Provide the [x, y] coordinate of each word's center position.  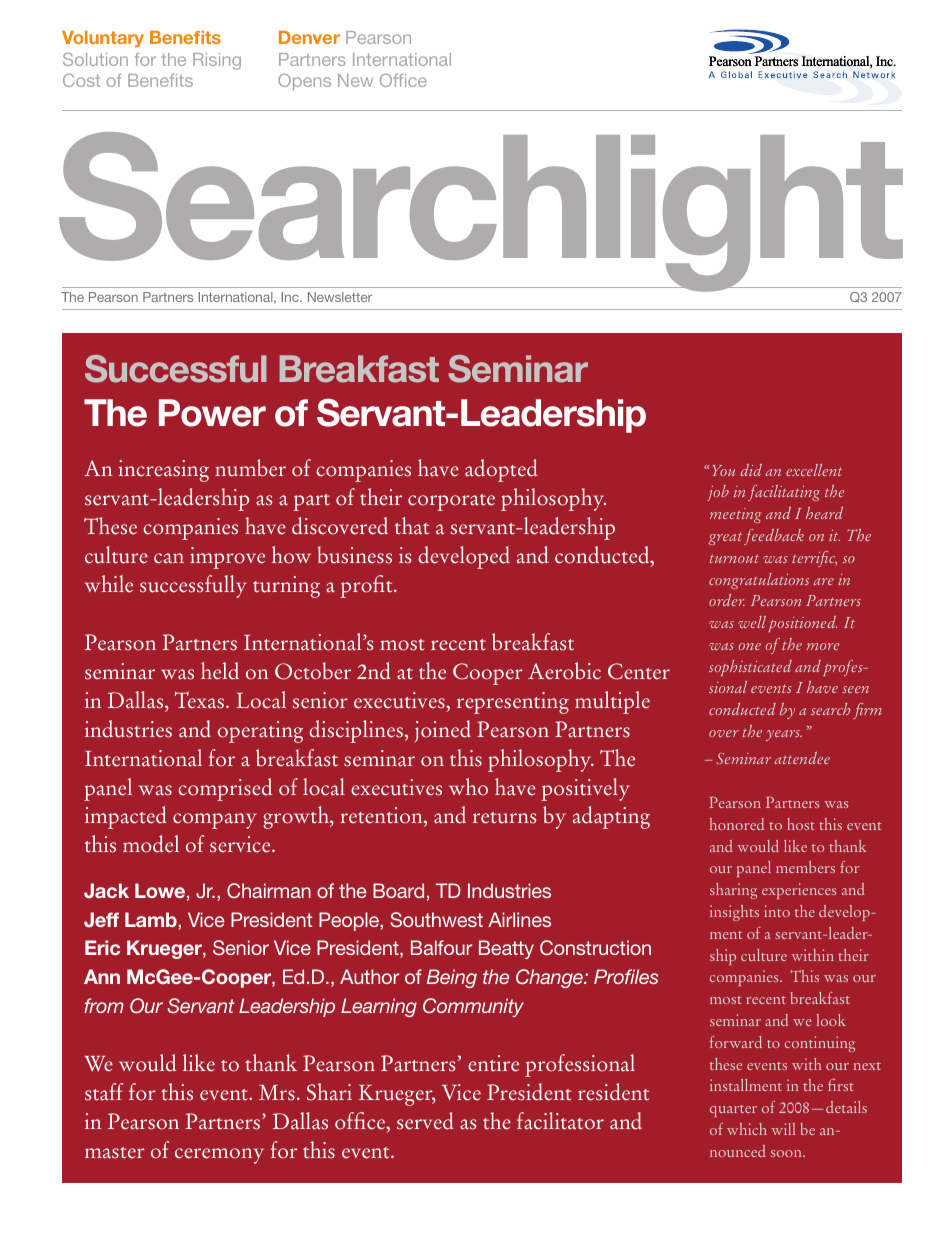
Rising [217, 61]
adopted [501, 470]
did [751, 470]
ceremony [219, 1156]
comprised [225, 789]
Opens [304, 82]
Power [212, 413]
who [468, 787]
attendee [802, 758]
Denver [309, 37]
